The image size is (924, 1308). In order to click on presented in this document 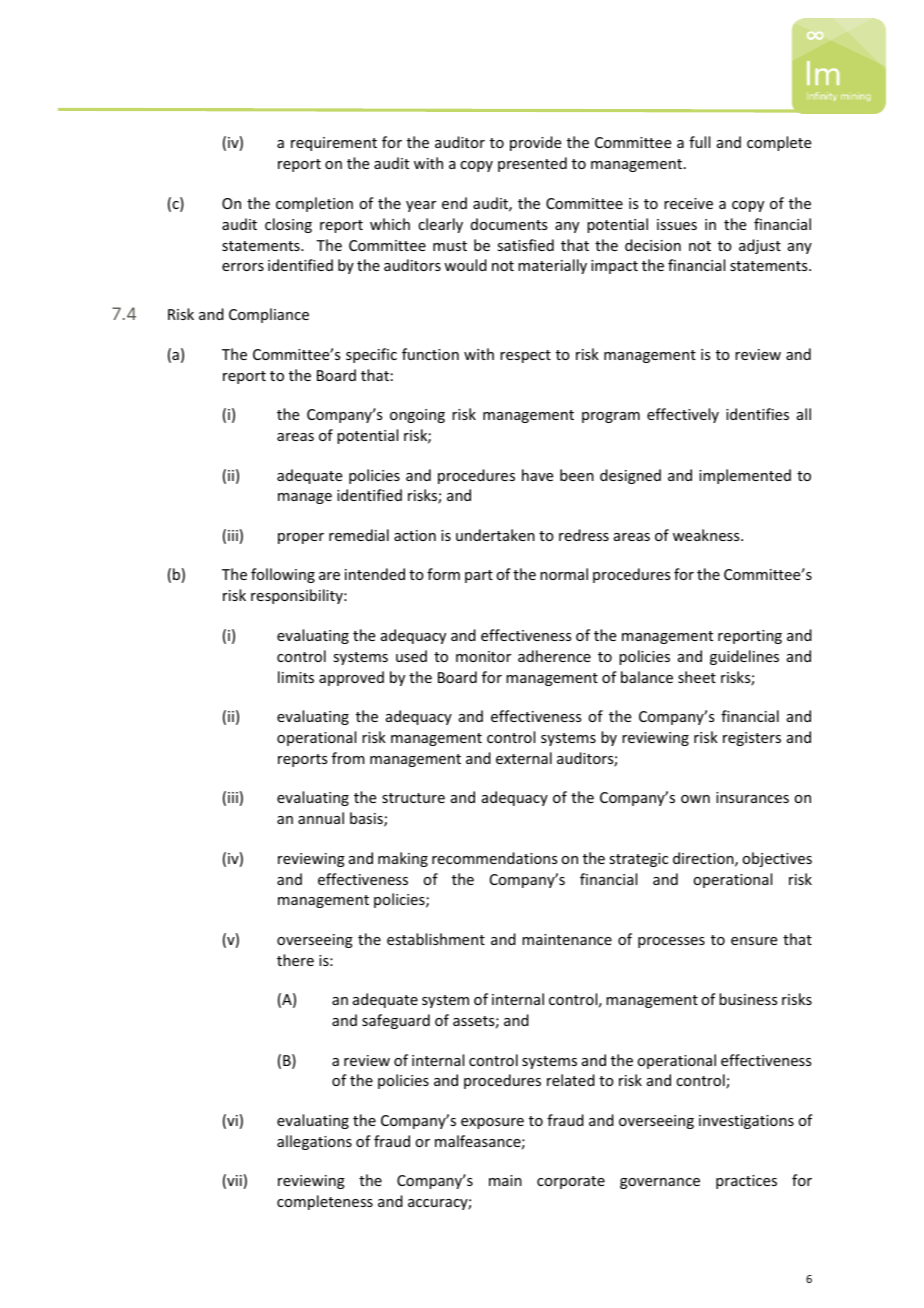, I will do `click(532, 164)`.
